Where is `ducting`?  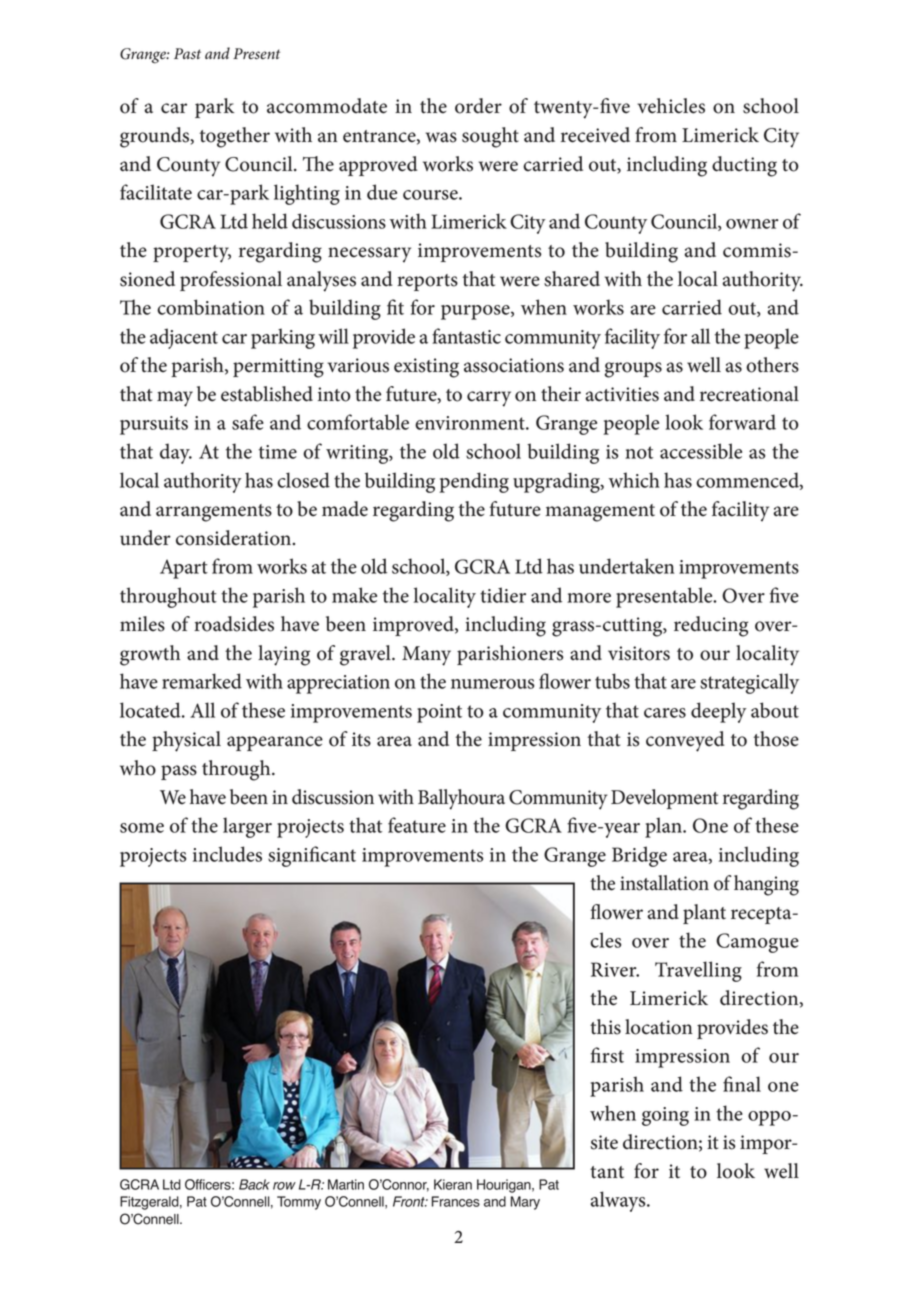 ducting is located at coordinates (744, 166).
